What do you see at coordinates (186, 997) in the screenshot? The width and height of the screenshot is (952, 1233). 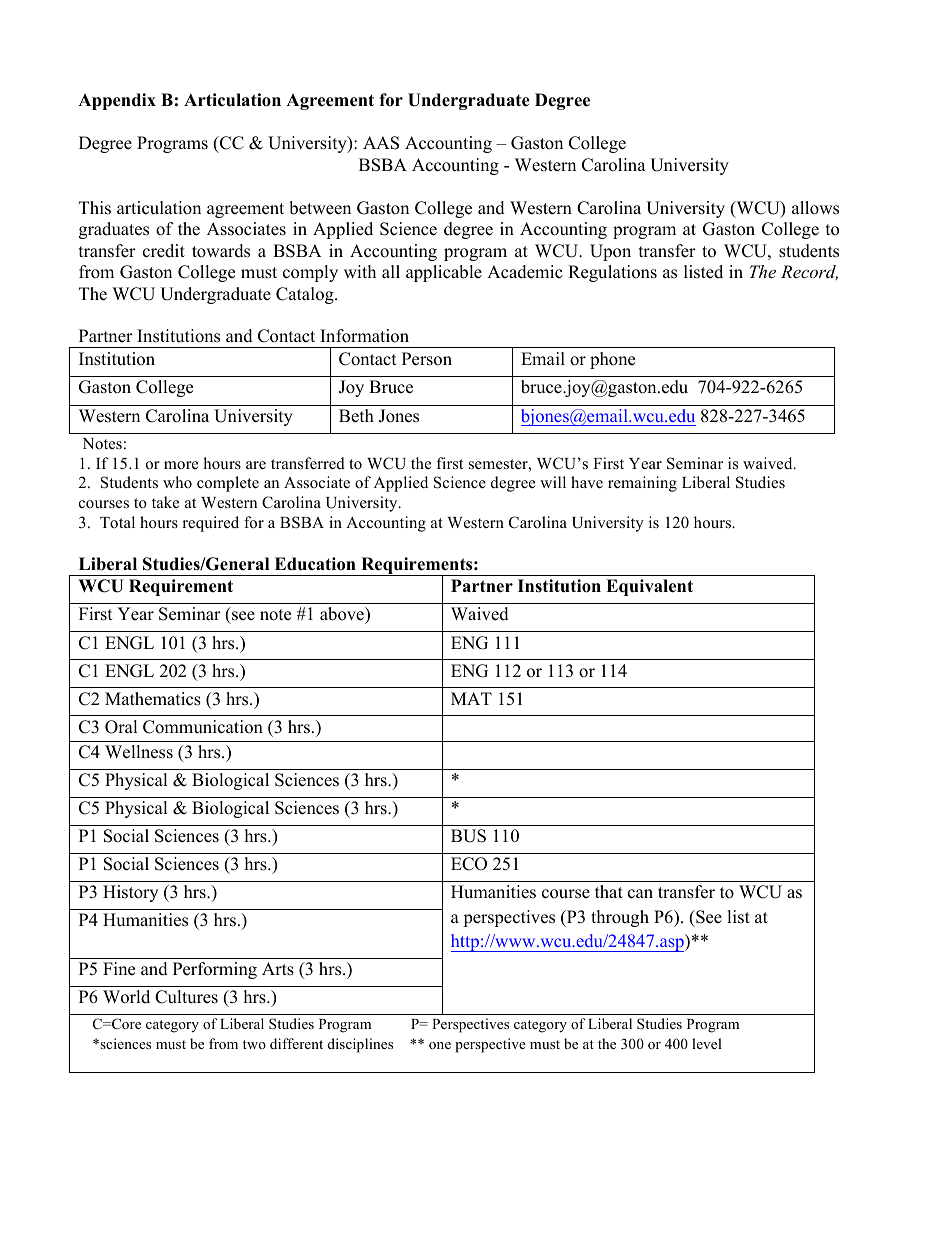 I see `Cultures` at bounding box center [186, 997].
